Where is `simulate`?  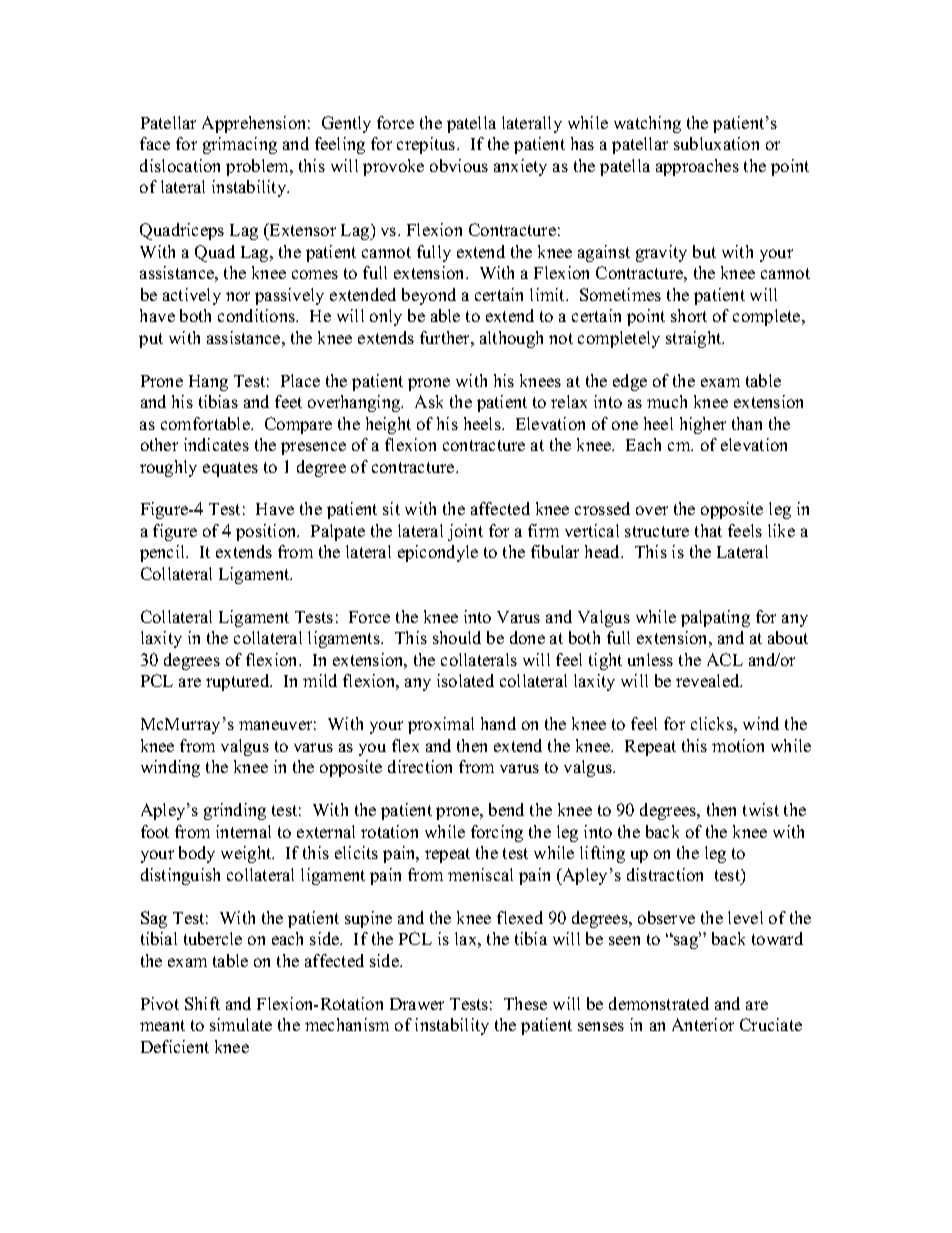
simulate is located at coordinates (241, 1024).
